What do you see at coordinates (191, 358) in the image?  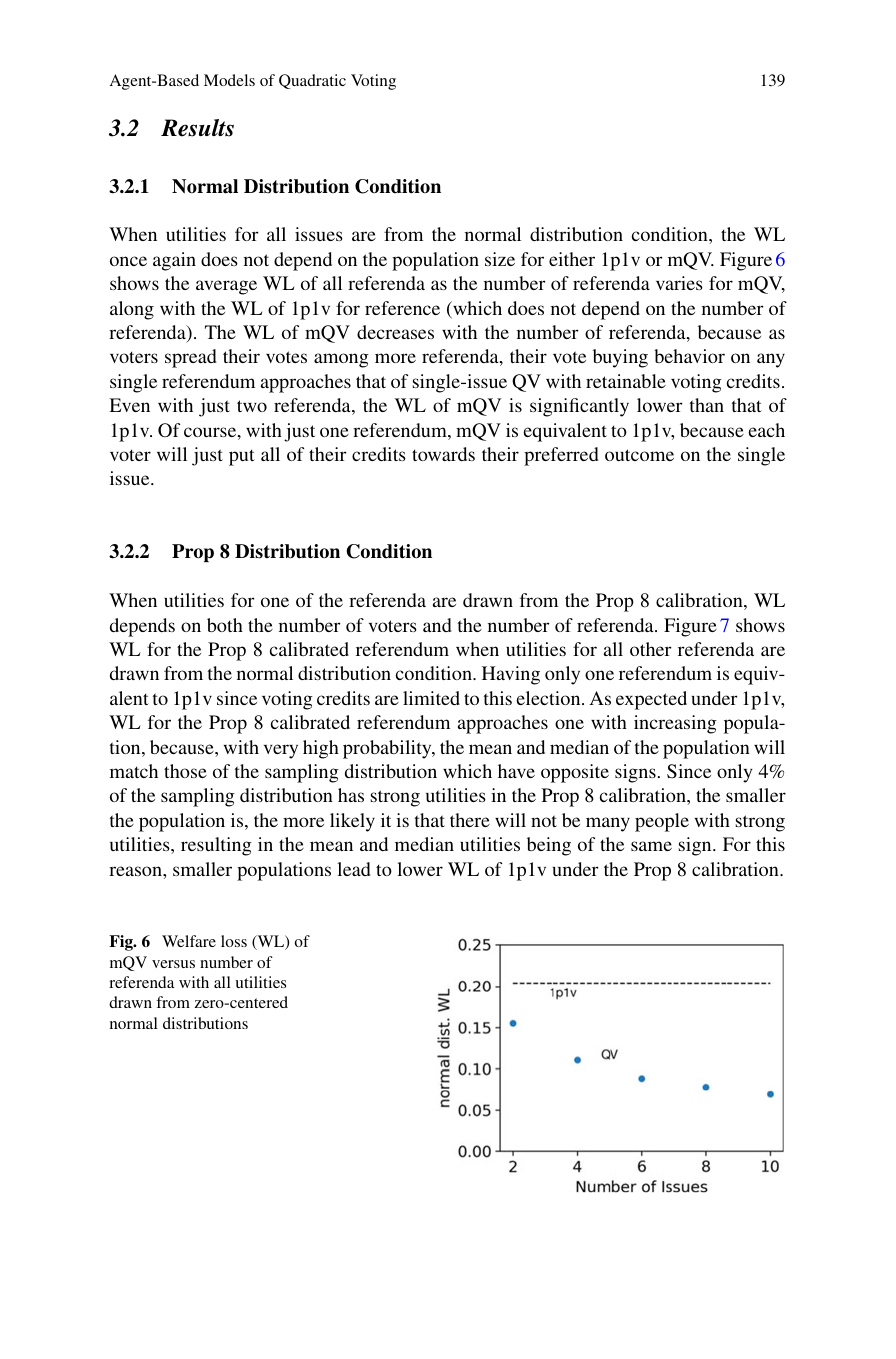 I see `spread` at bounding box center [191, 358].
